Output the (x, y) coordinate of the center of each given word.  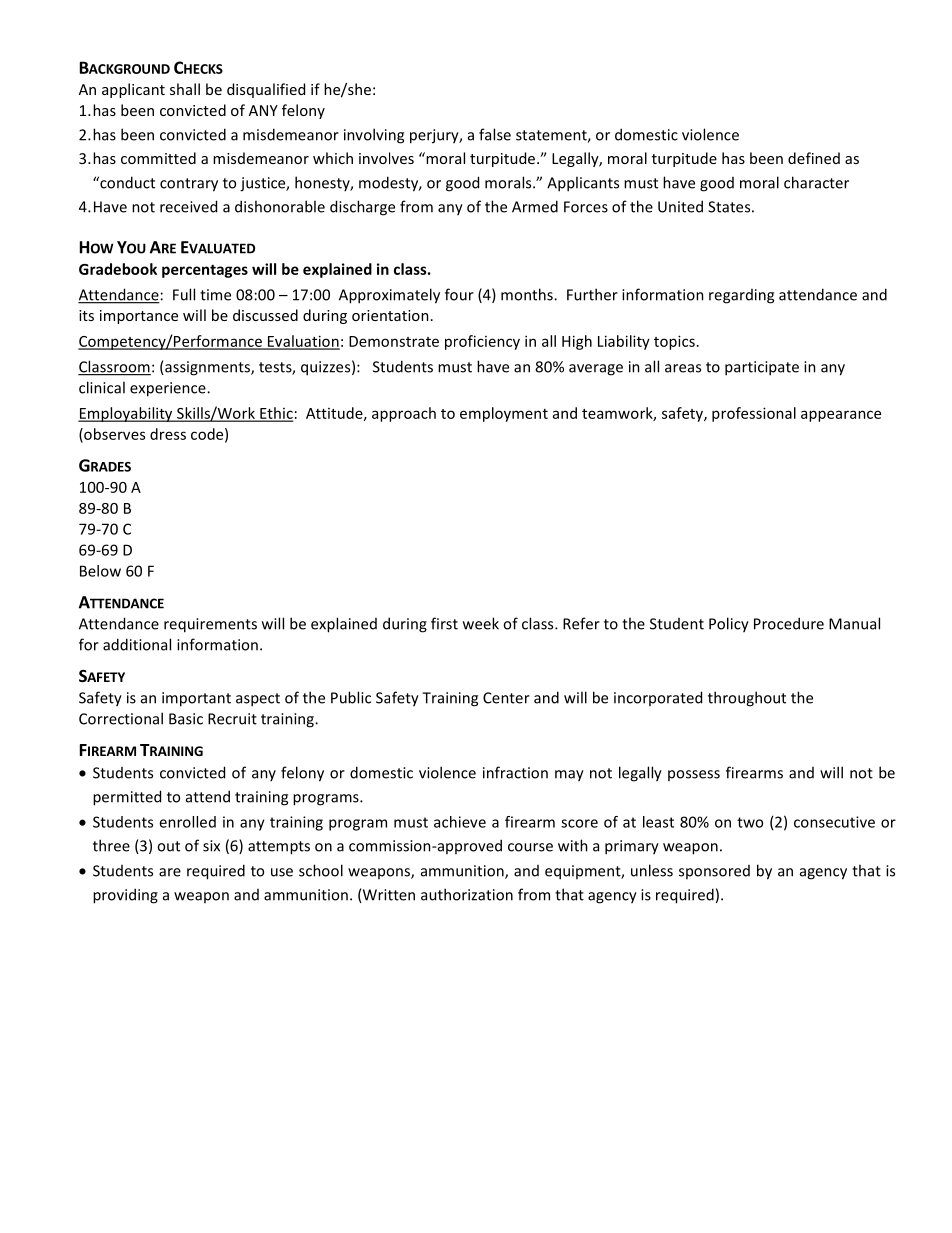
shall (185, 89)
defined (814, 158)
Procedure (789, 623)
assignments (207, 368)
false (495, 134)
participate (762, 368)
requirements (210, 625)
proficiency (482, 342)
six (211, 846)
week (481, 623)
